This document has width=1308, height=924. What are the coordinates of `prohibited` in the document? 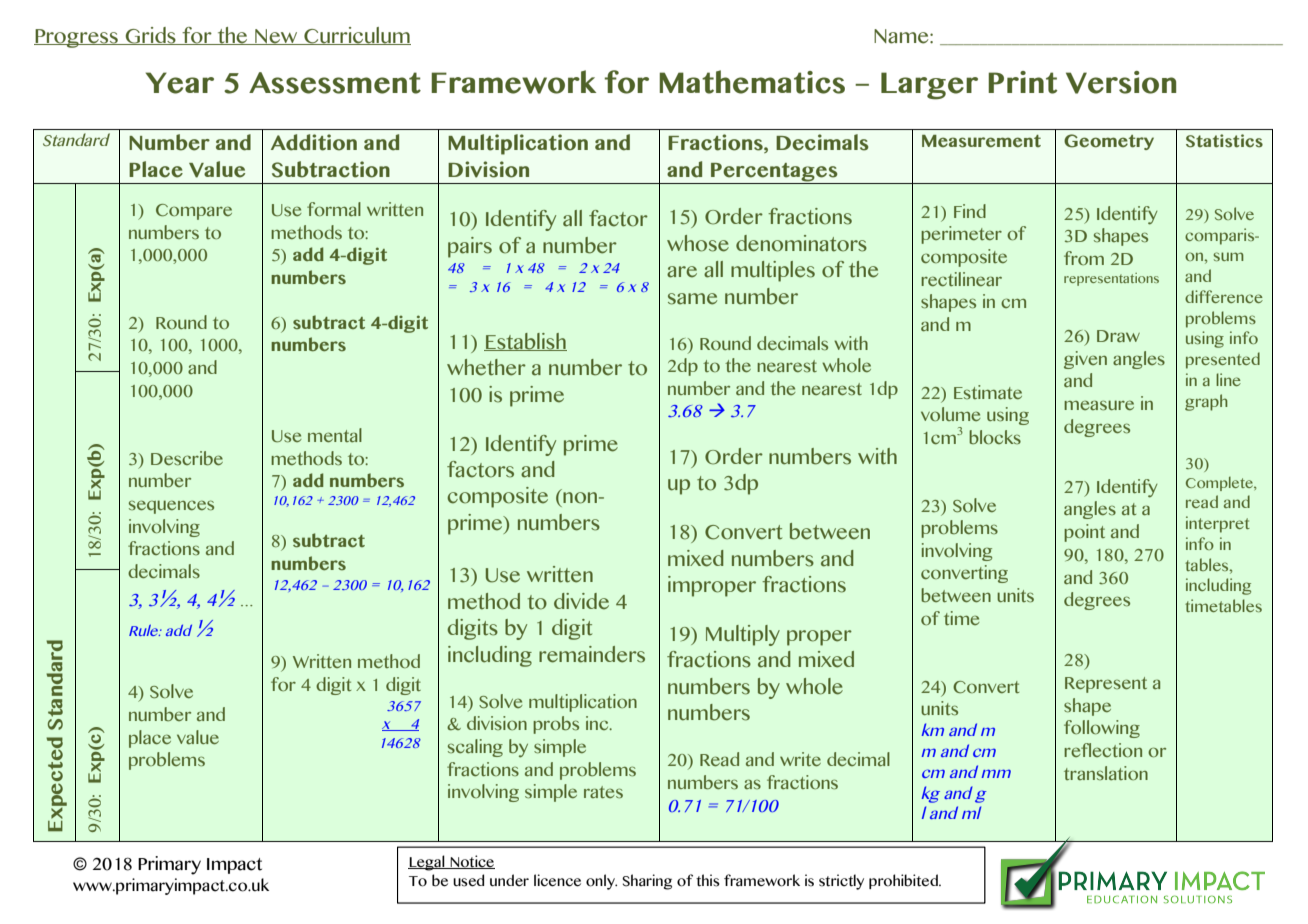 It's located at (904, 881).
